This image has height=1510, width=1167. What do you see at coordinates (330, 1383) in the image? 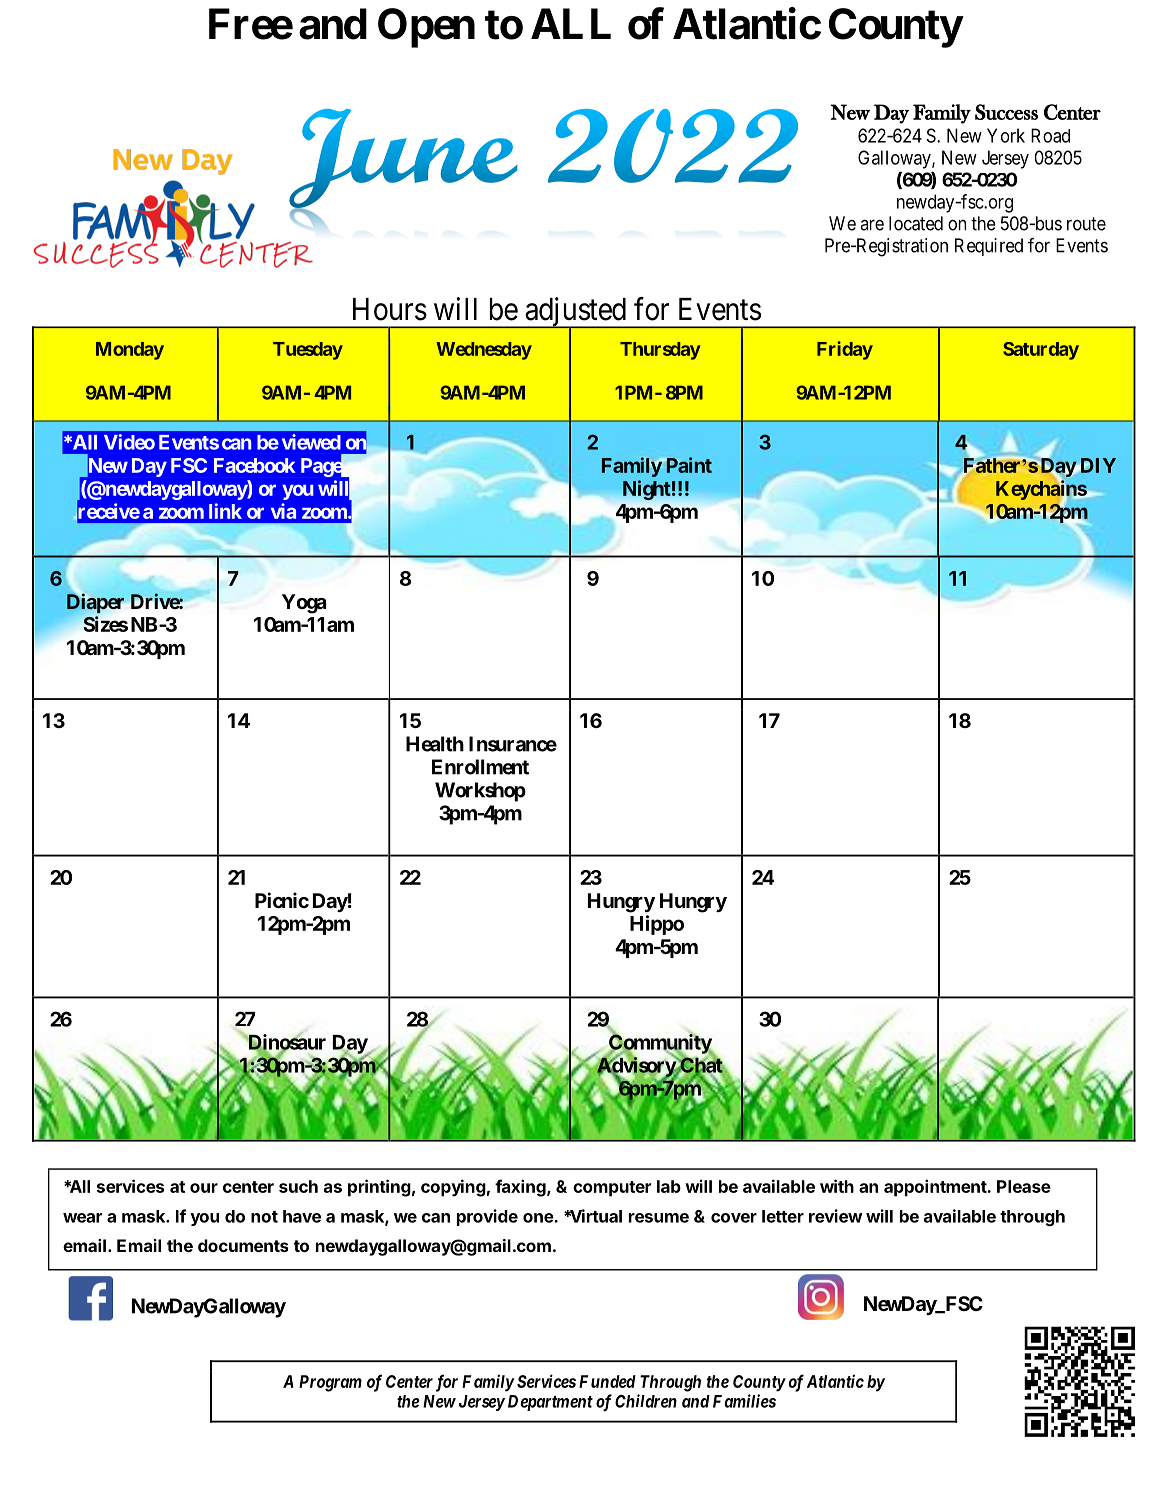
I see `Program` at bounding box center [330, 1383].
